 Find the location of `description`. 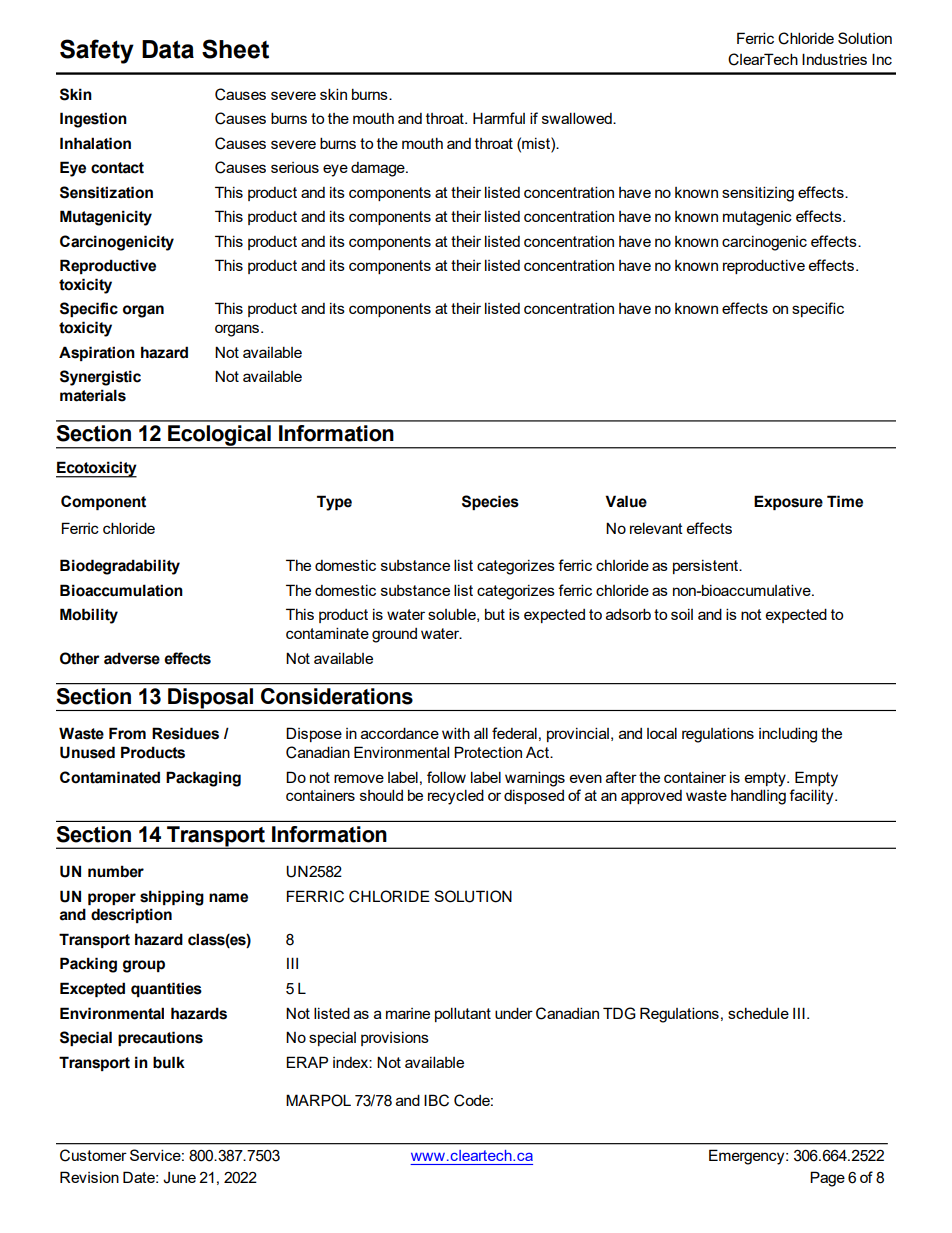

description is located at coordinates (131, 915).
